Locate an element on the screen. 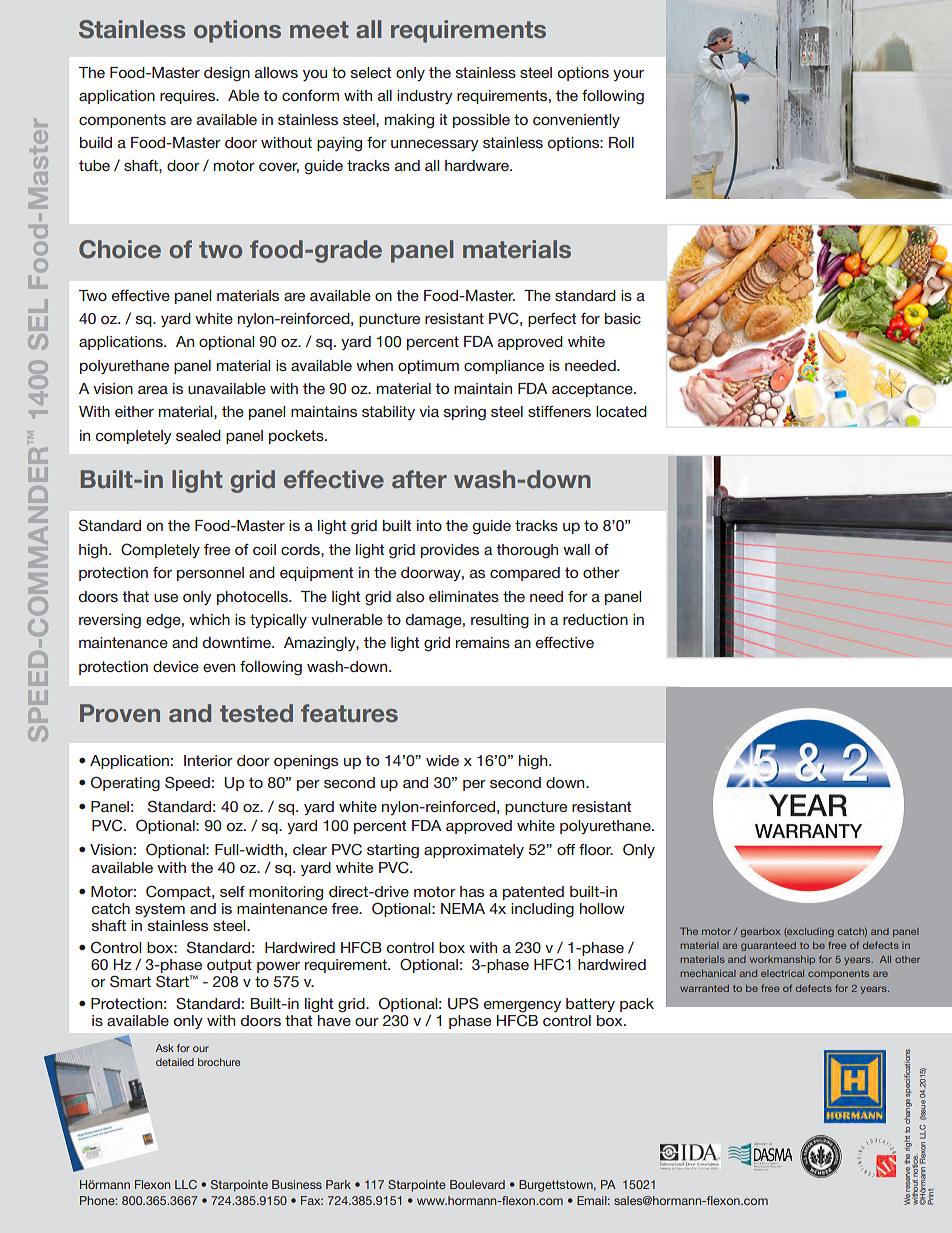 This screenshot has width=952, height=1233. industry is located at coordinates (425, 97).
